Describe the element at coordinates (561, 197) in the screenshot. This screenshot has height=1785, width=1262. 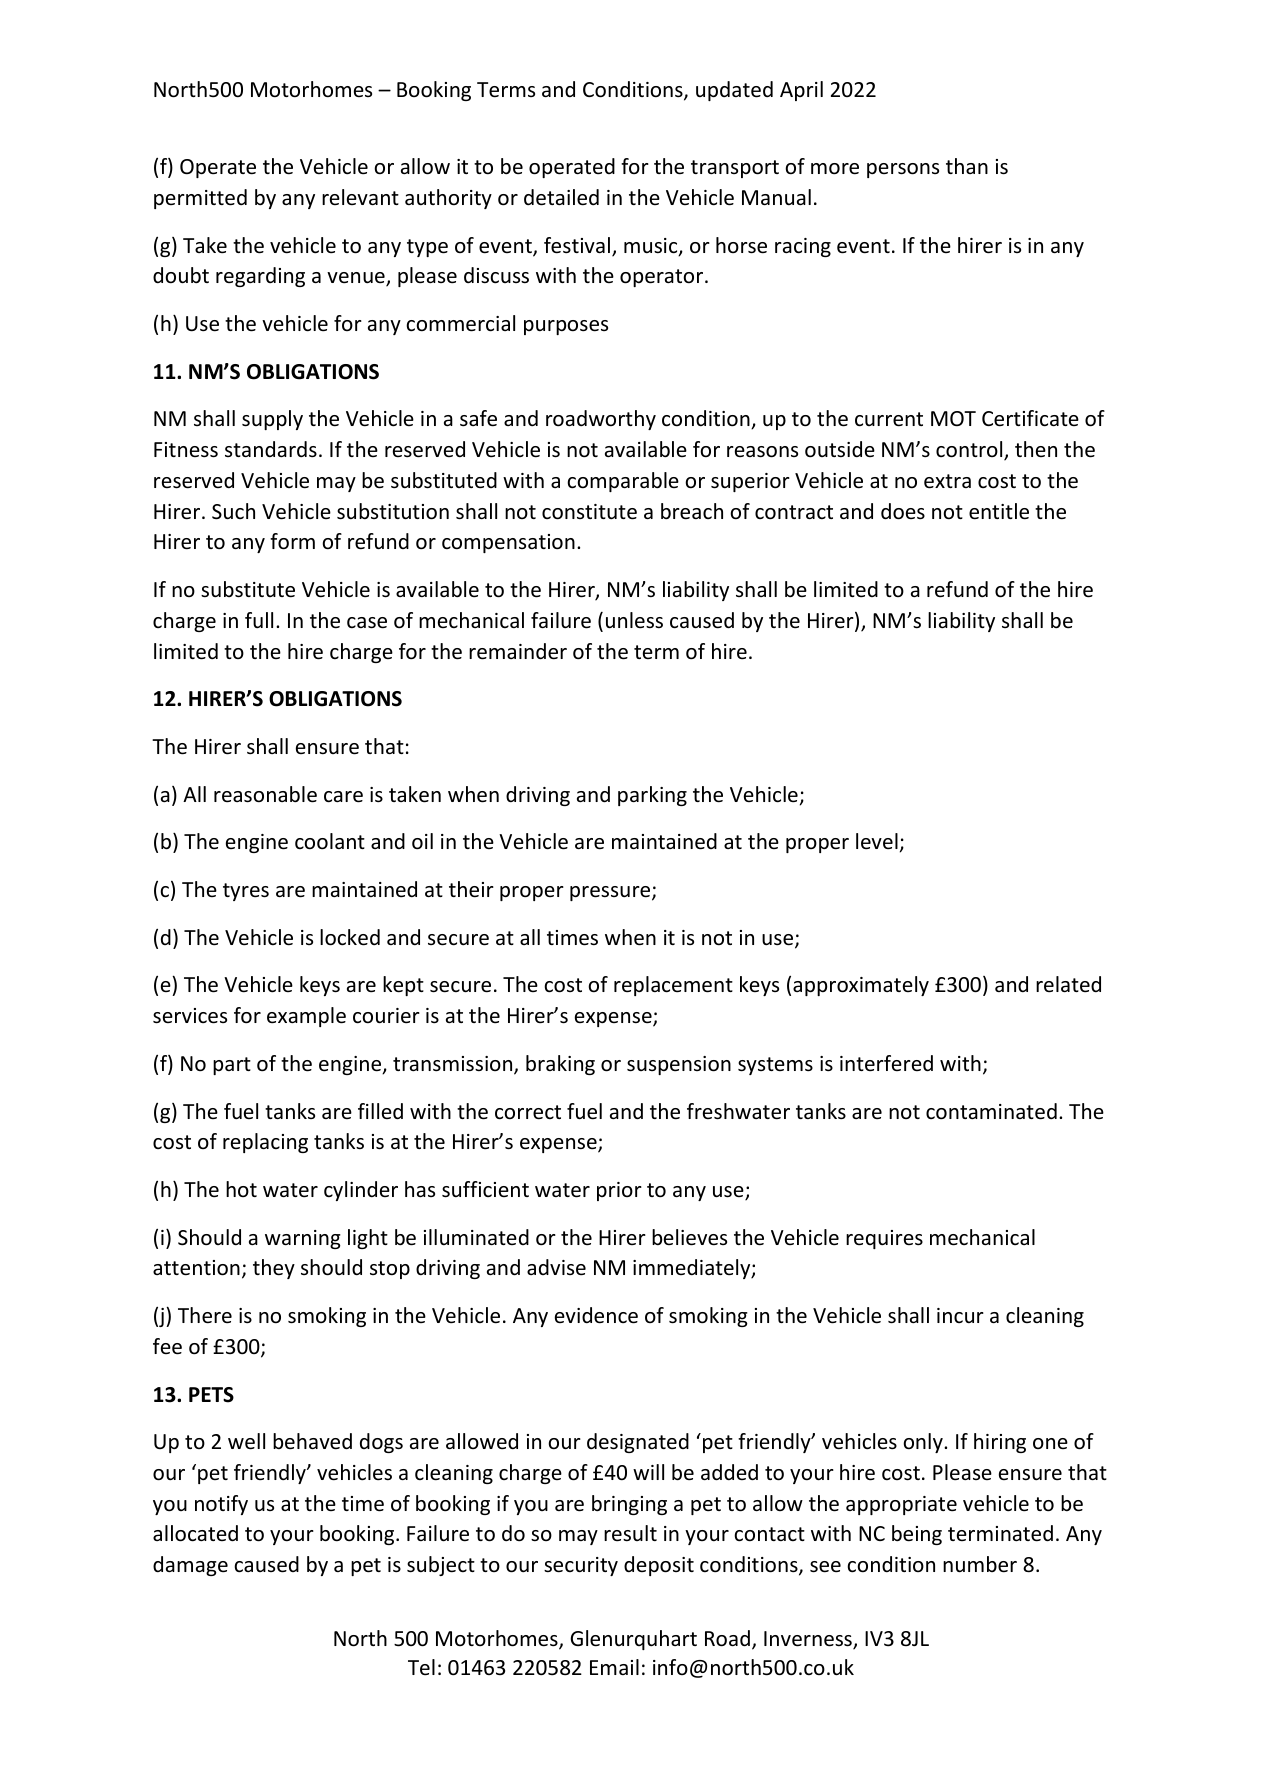
I see `detailed` at that location.
